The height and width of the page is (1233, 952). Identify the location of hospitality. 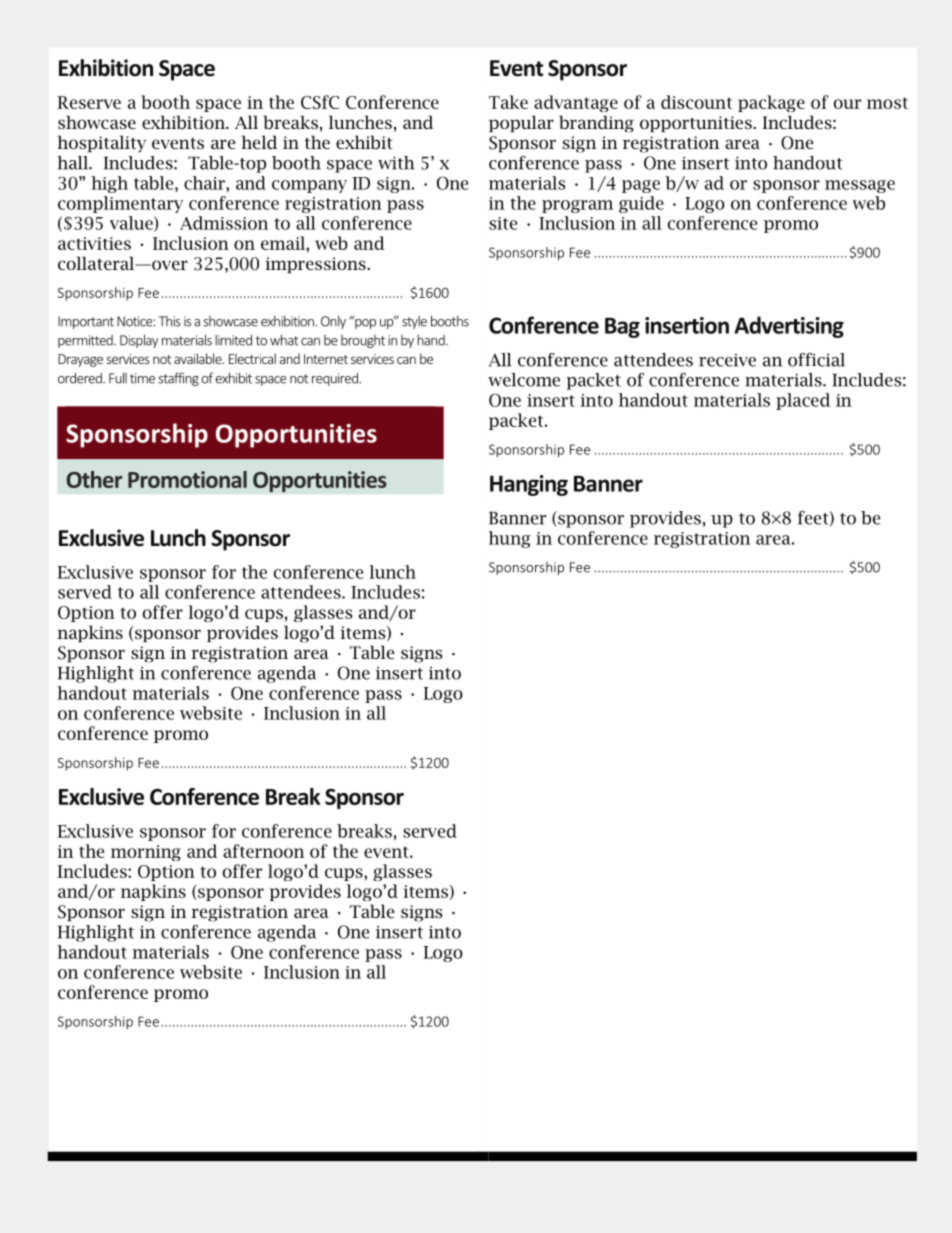
(101, 144).
